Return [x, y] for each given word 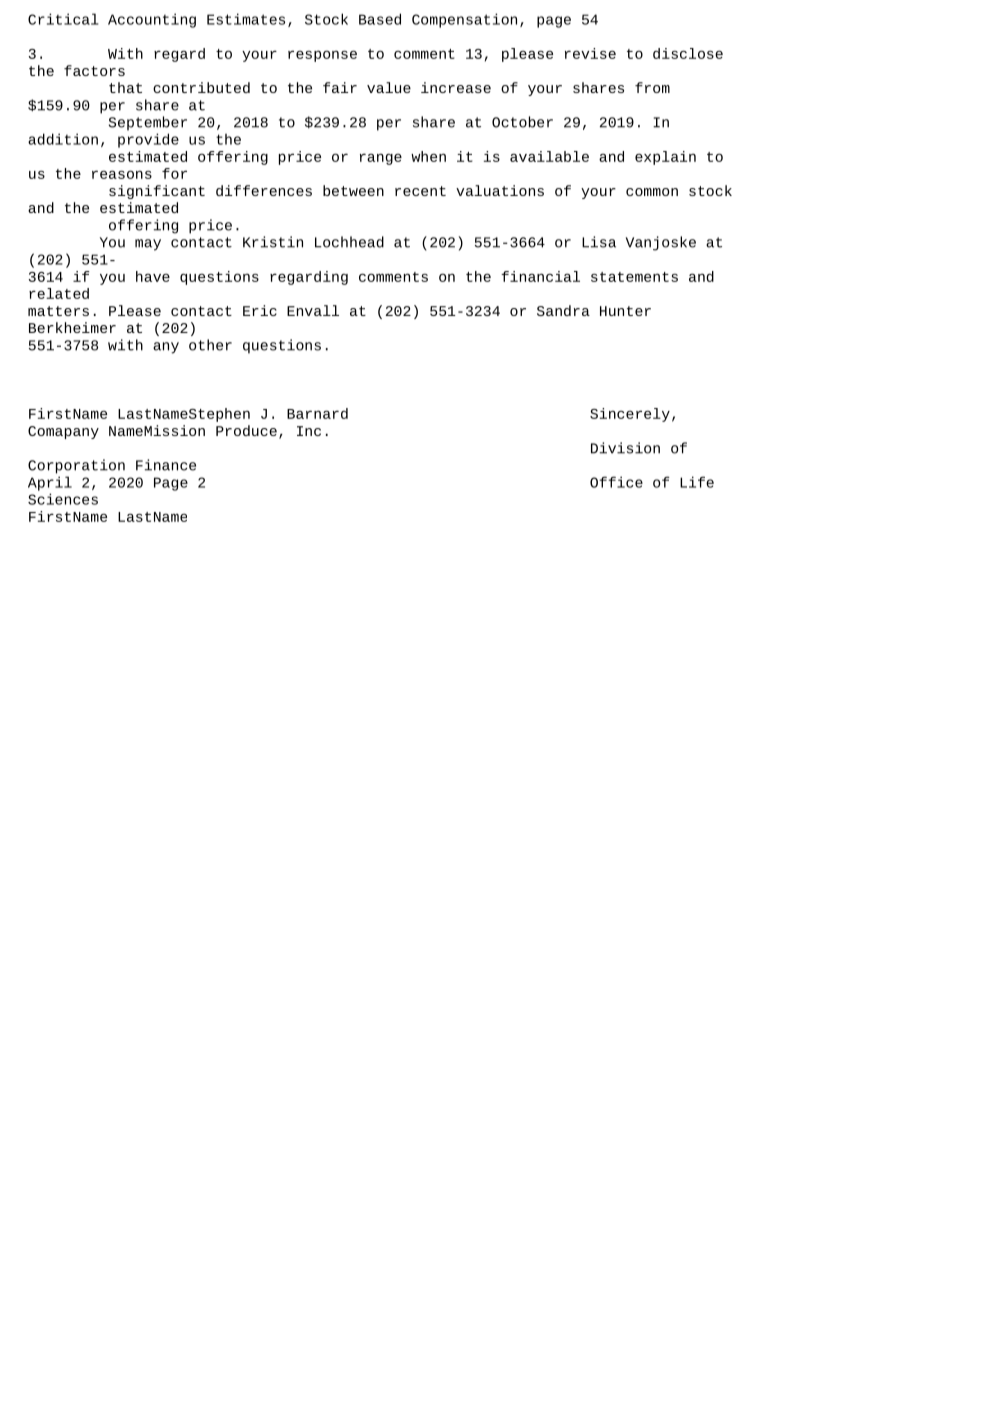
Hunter [625, 311]
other [210, 345]
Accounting [152, 20]
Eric [260, 310]
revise [590, 53]
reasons [122, 174]
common [652, 192]
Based [380, 19]
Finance [166, 465]
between [353, 190]
